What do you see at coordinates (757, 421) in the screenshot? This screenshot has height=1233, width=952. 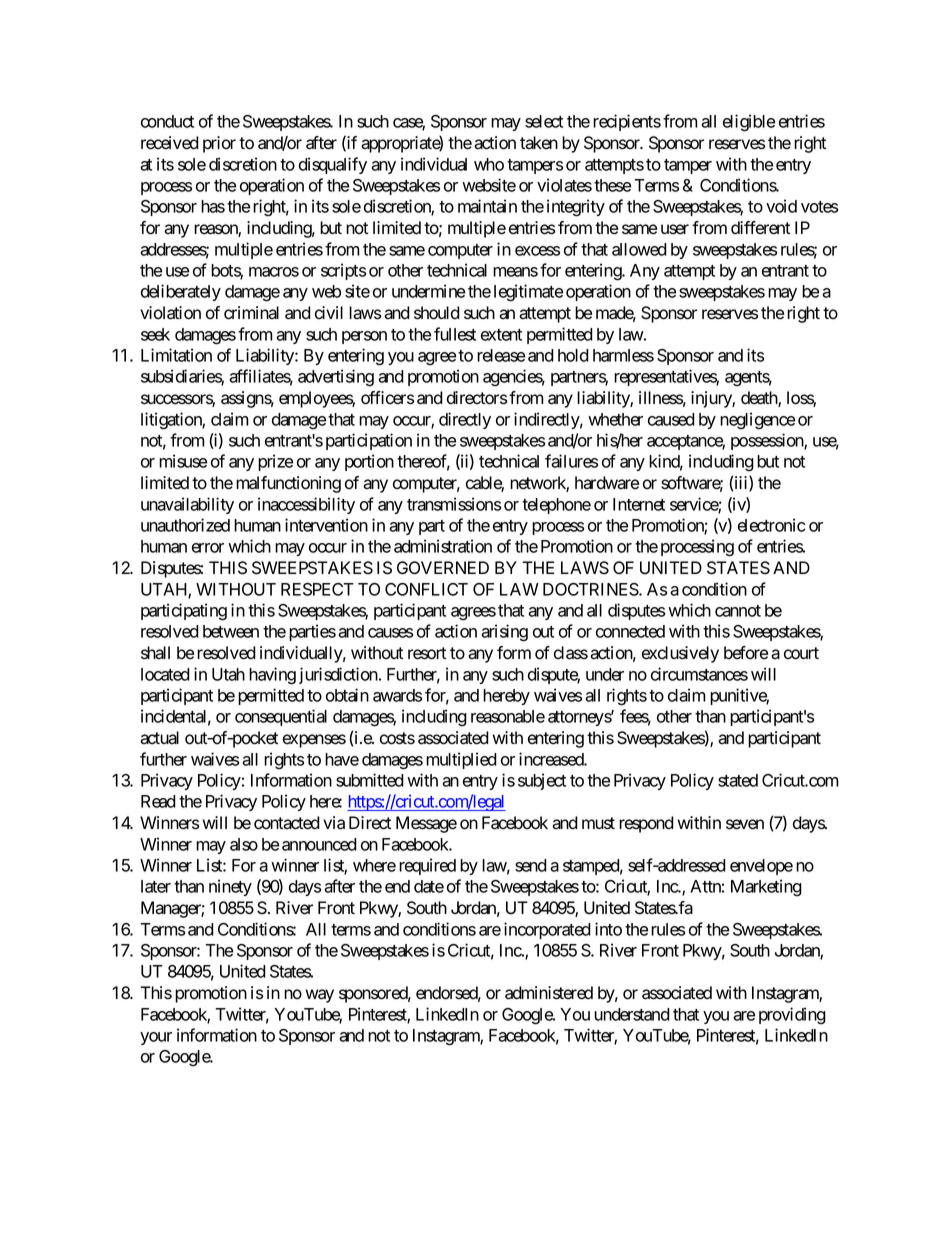 I see `negligence` at bounding box center [757, 421].
